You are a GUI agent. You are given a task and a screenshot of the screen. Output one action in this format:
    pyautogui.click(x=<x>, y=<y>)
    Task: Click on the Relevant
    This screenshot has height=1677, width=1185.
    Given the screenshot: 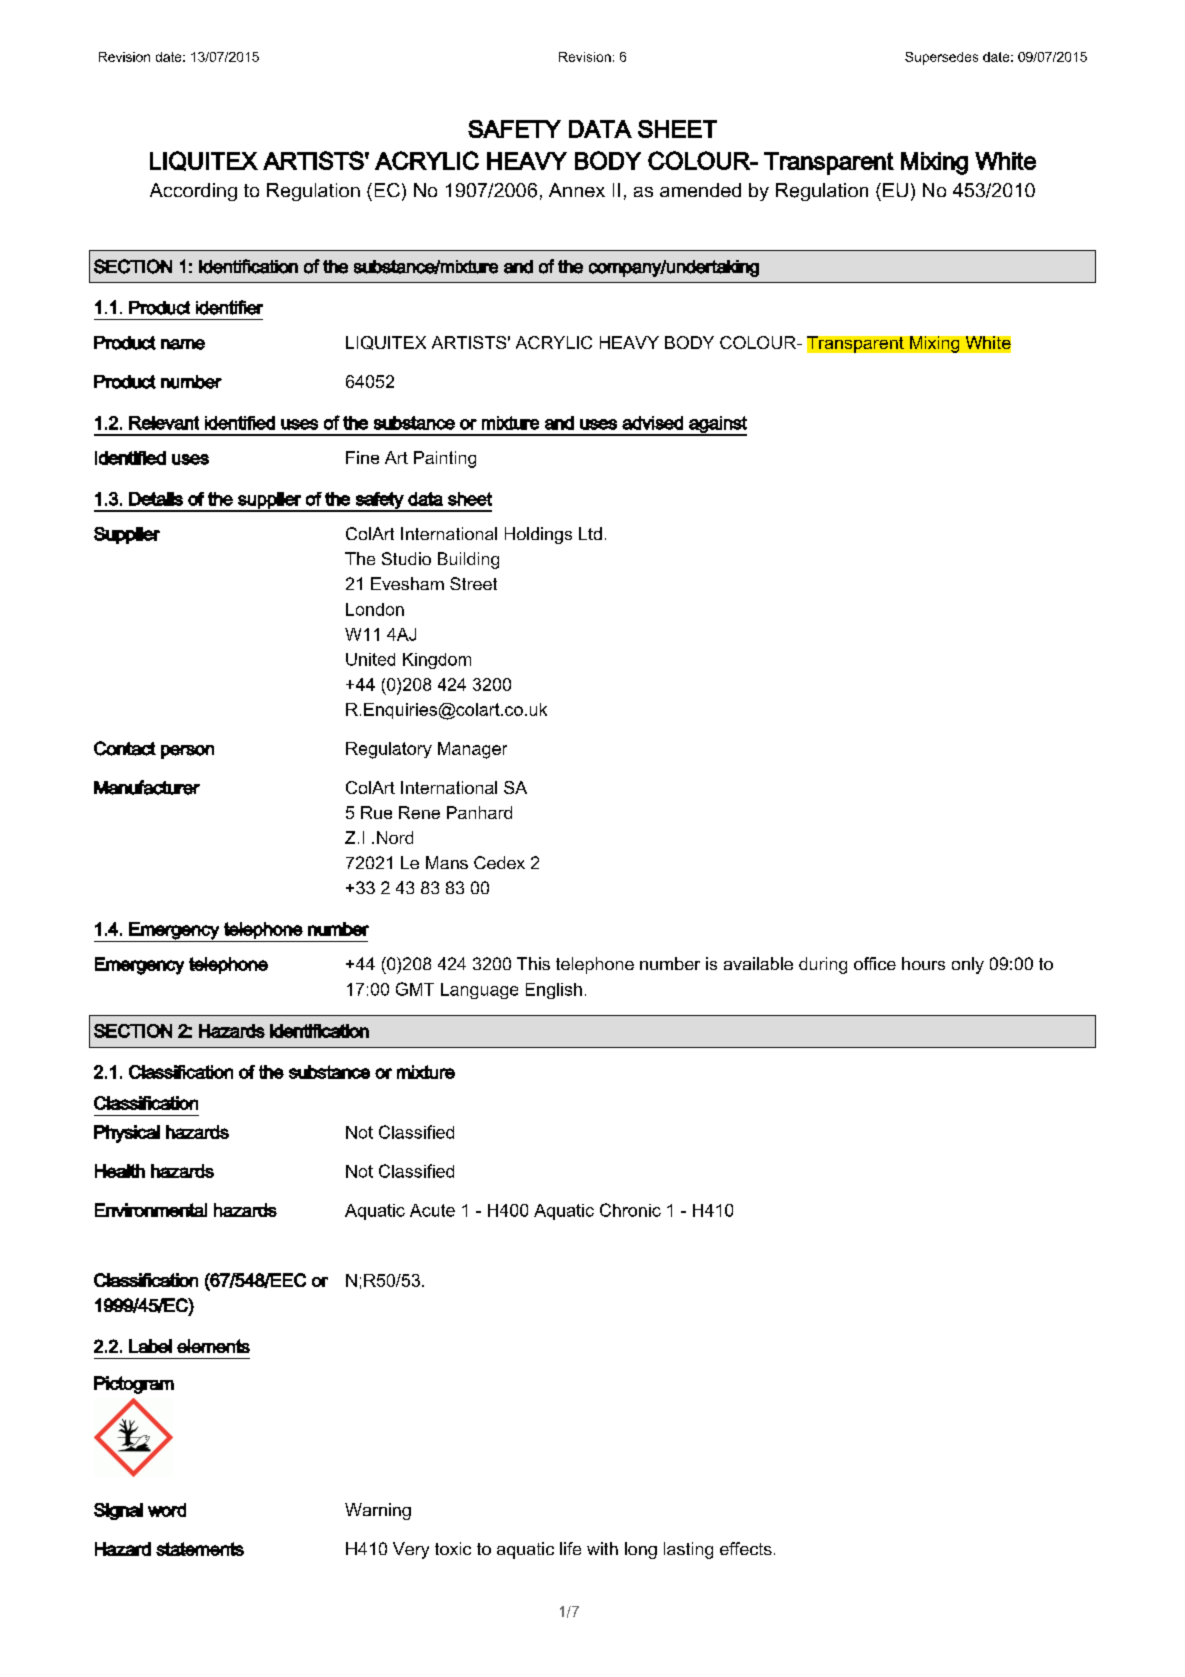 What is the action you would take?
    pyautogui.click(x=164, y=423)
